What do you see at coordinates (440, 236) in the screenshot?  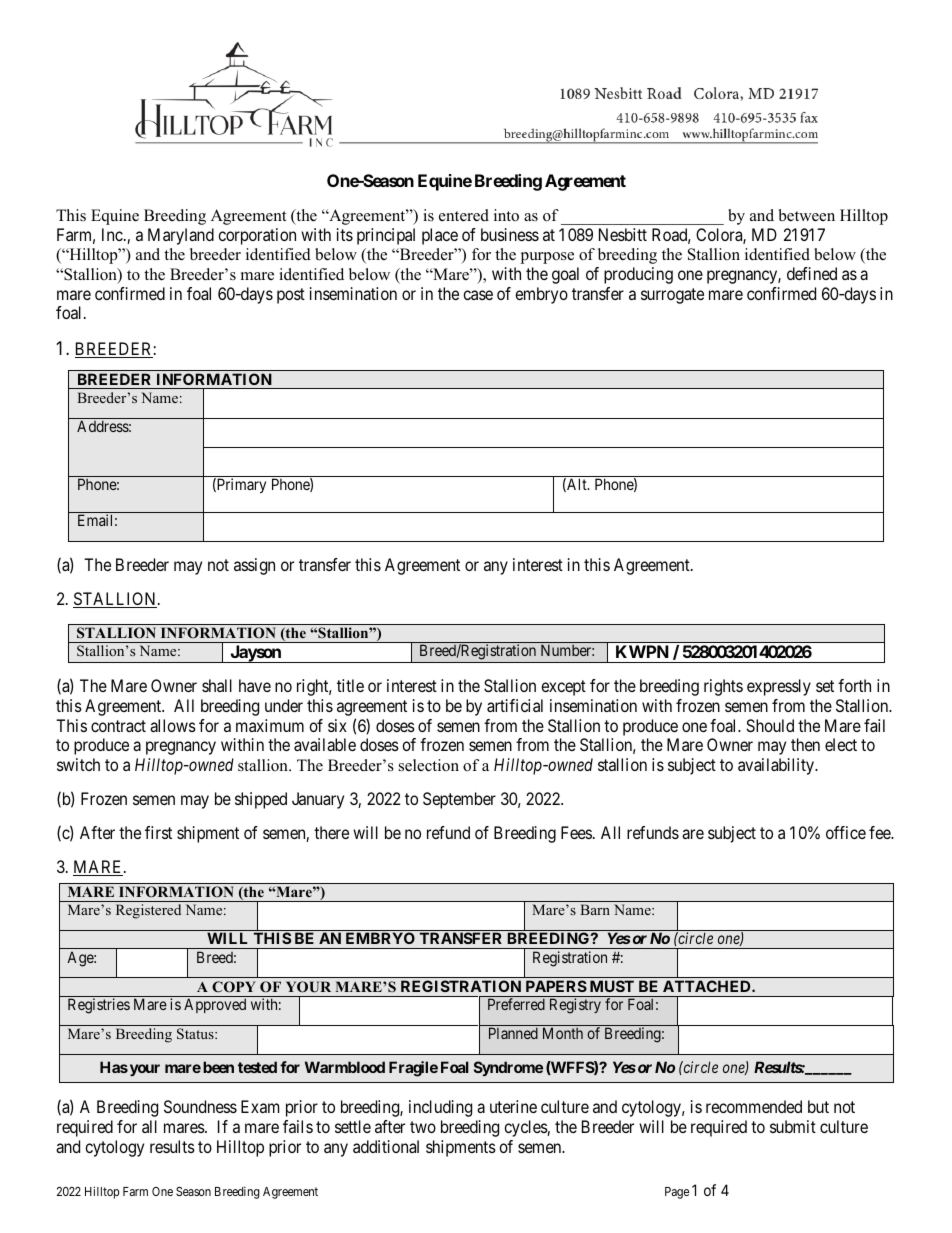 I see `place` at bounding box center [440, 236].
